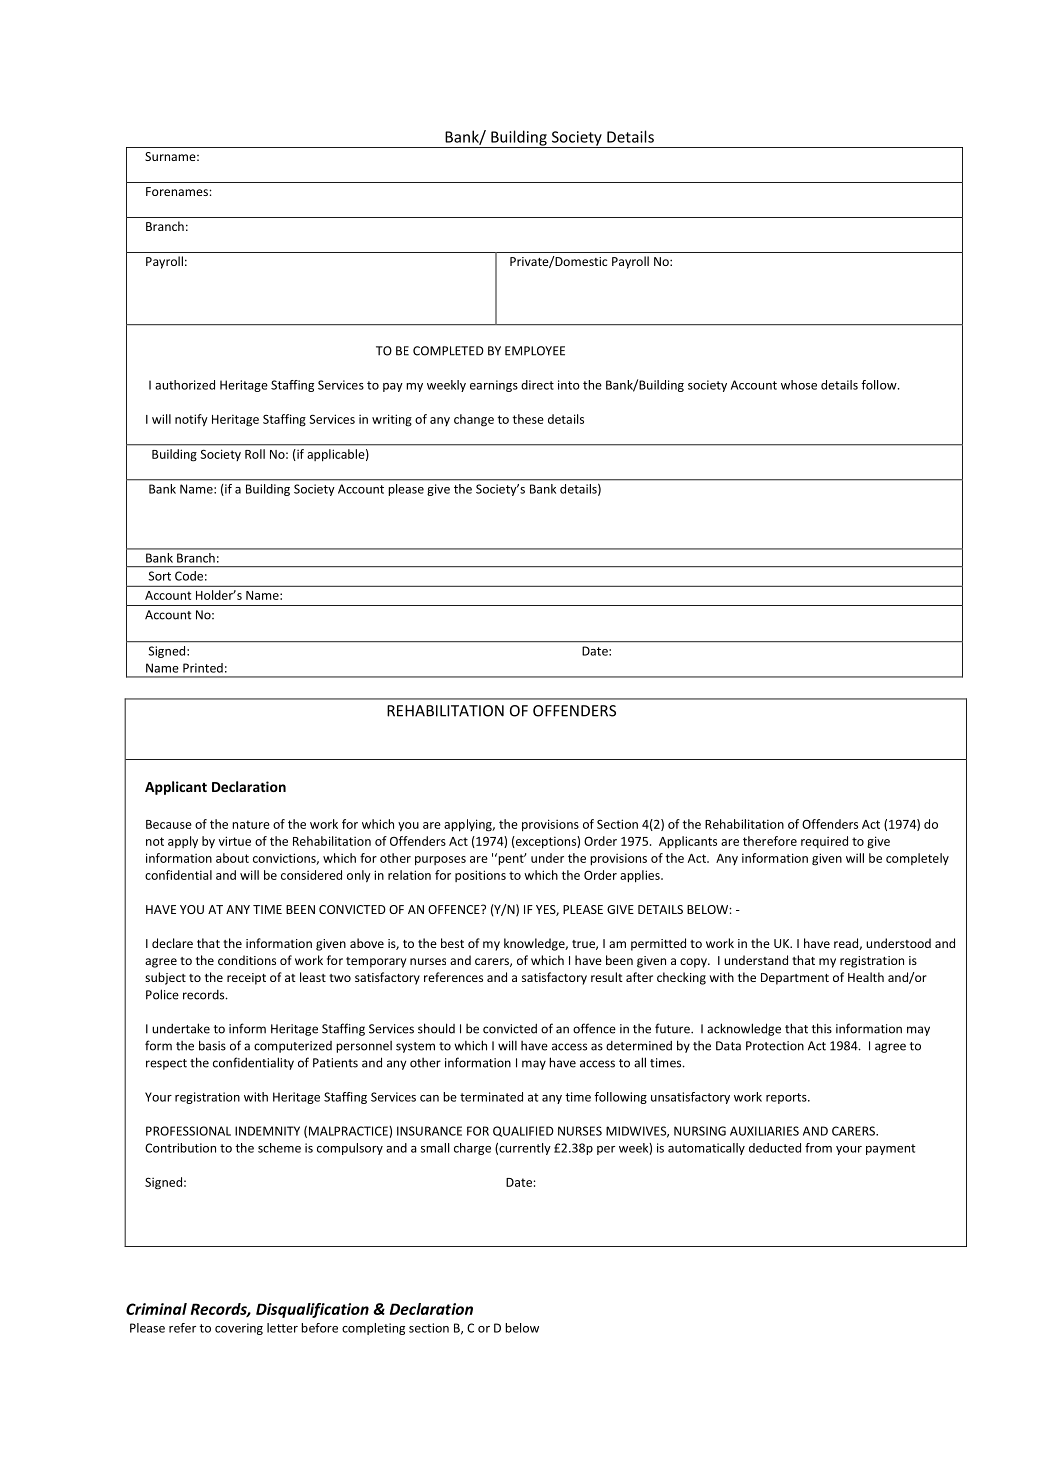 The width and height of the document is (1040, 1470). Describe the element at coordinates (799, 385) in the document. I see `whose` at that location.
